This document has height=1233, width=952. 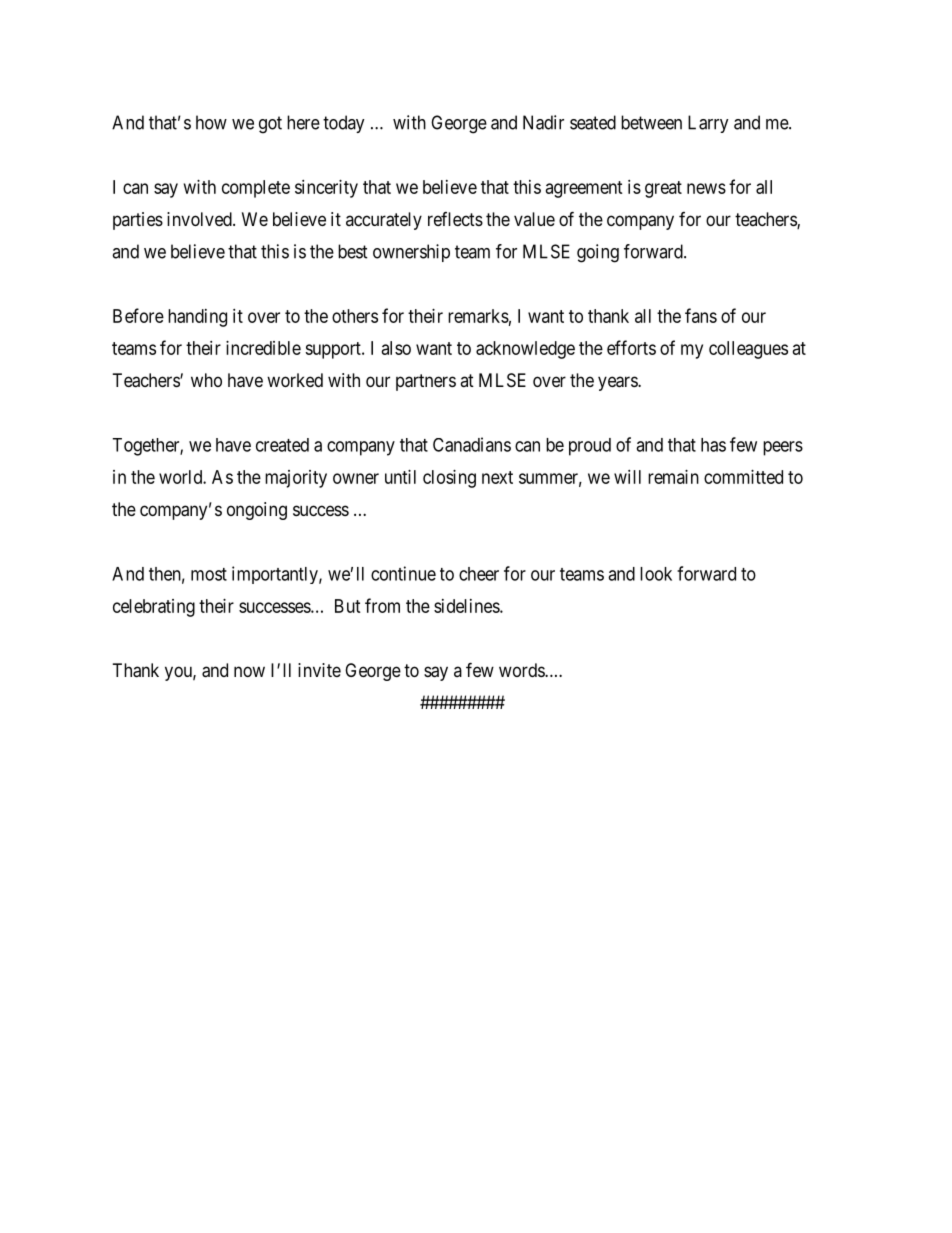 What do you see at coordinates (209, 574) in the document?
I see `most` at bounding box center [209, 574].
